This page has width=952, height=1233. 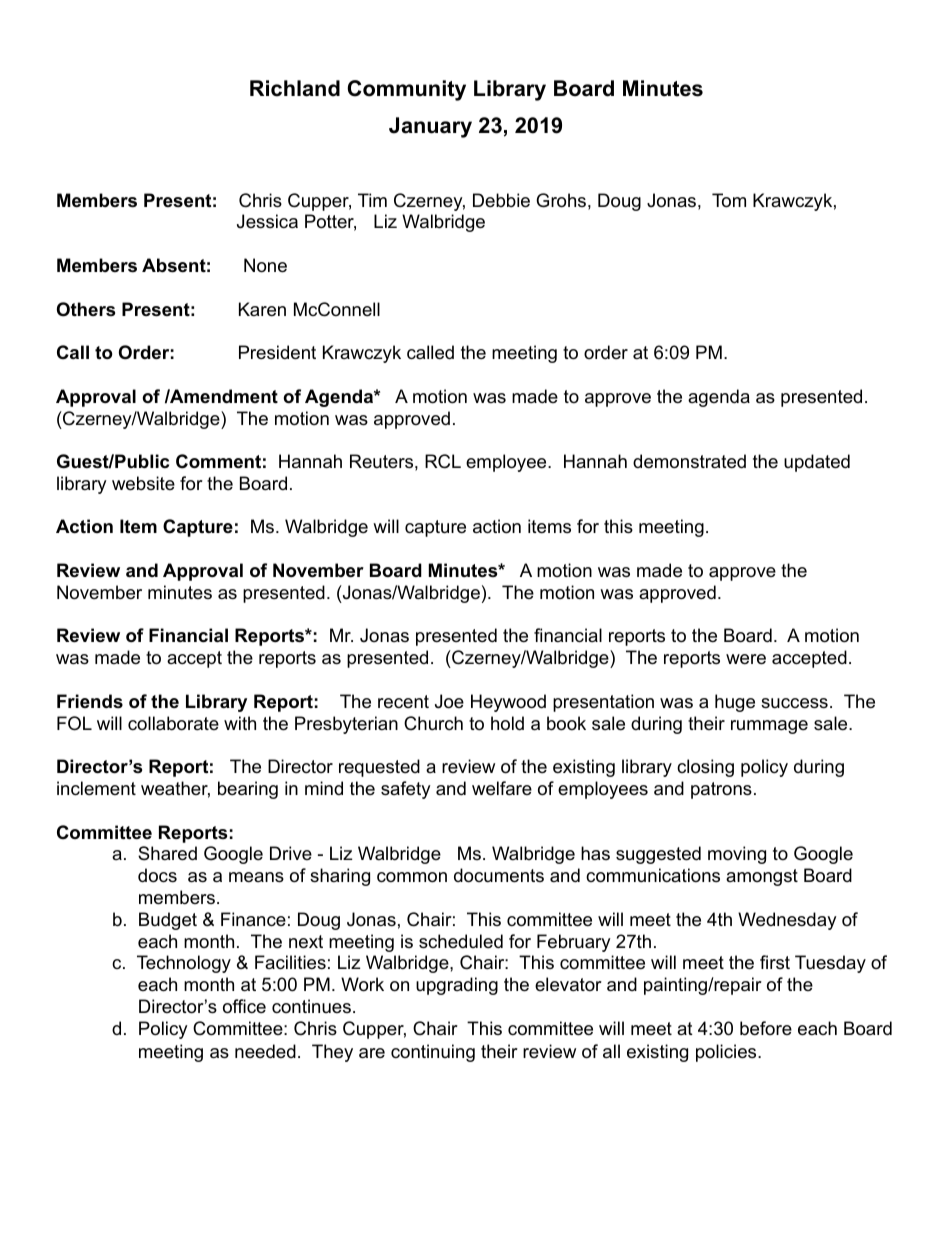 What do you see at coordinates (433, 1053) in the page?
I see `continuing` at bounding box center [433, 1053].
